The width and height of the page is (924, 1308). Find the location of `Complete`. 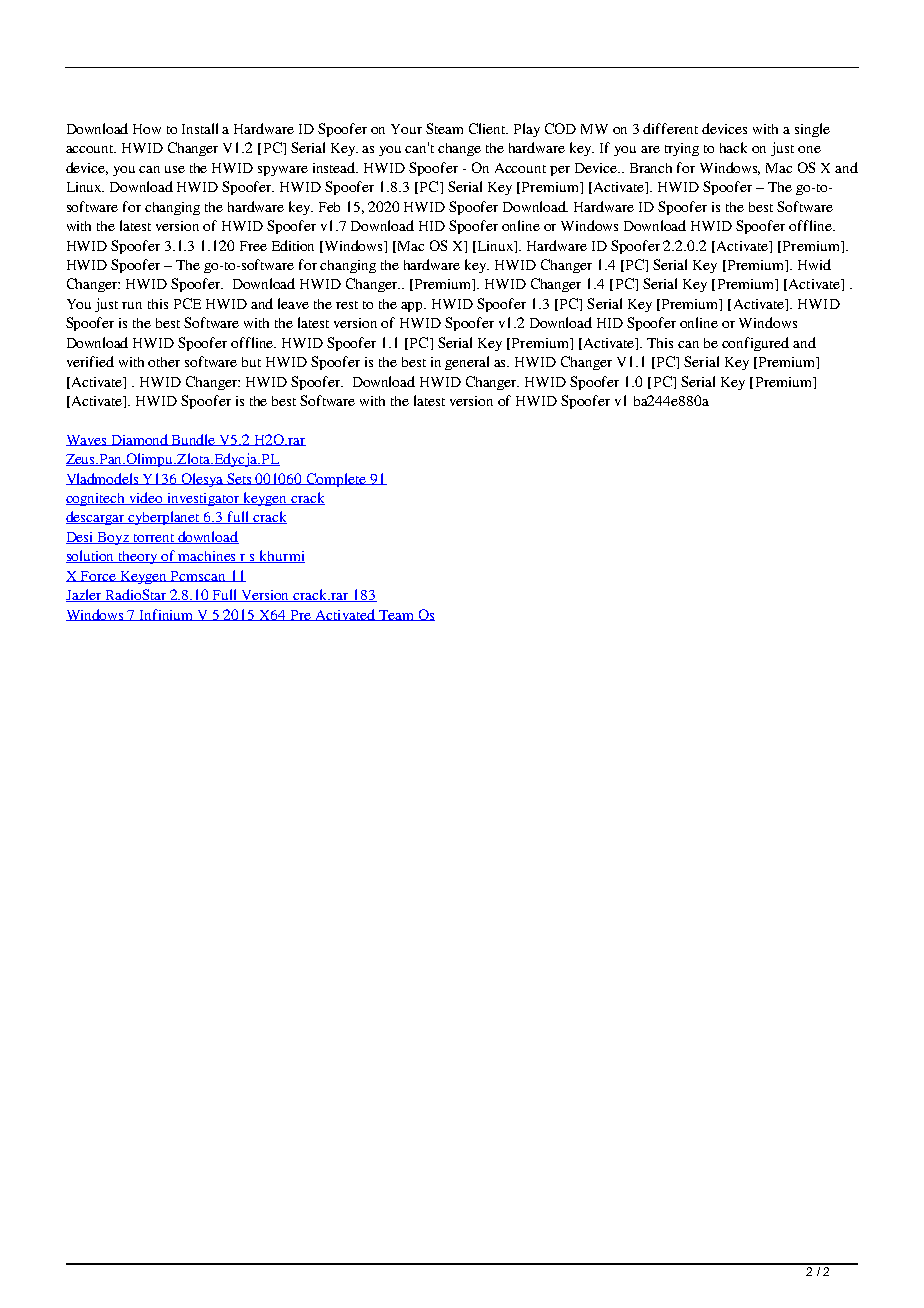

Complete is located at coordinates (337, 480).
